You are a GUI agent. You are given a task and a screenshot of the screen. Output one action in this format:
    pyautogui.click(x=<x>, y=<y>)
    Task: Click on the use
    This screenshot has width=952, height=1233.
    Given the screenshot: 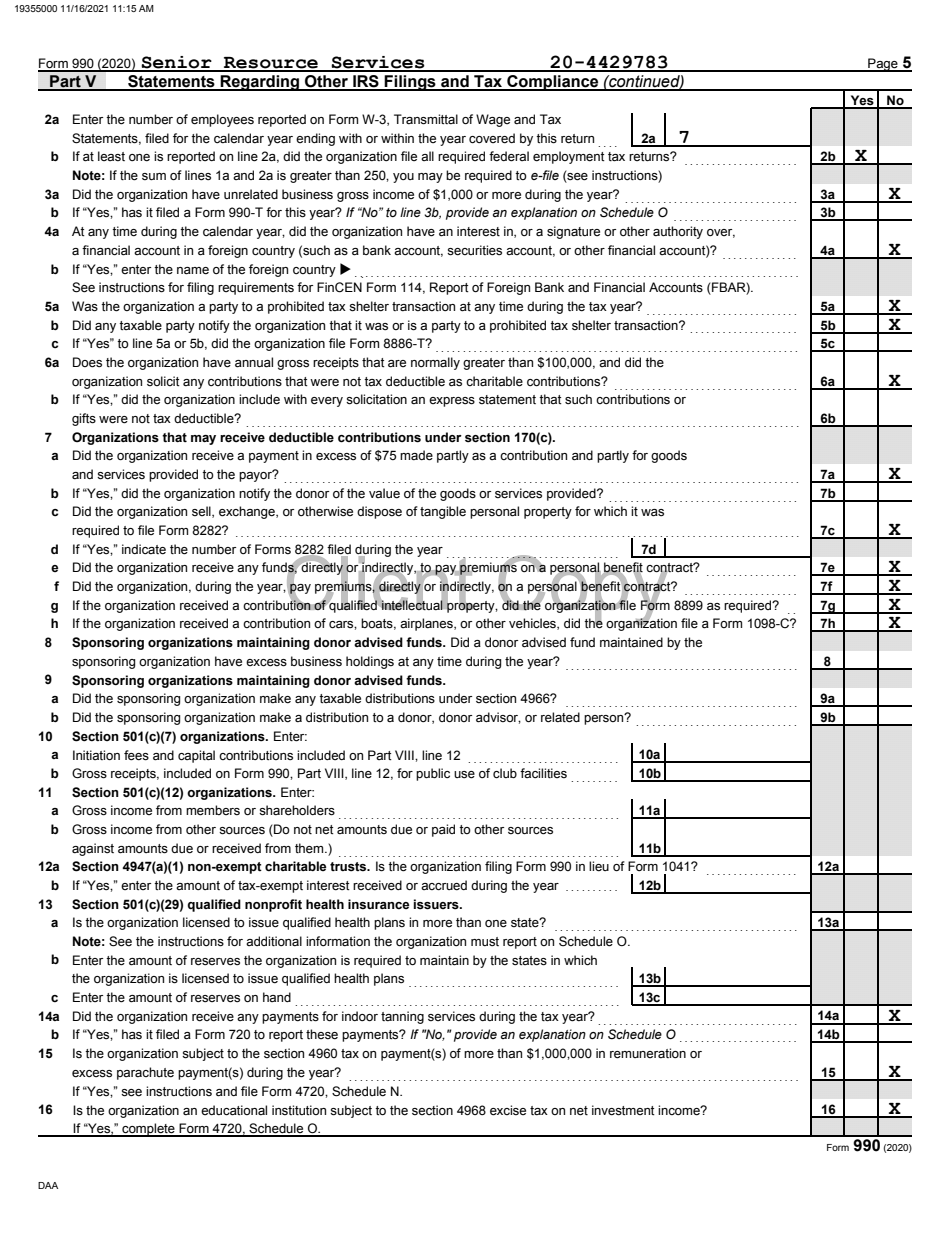 What is the action you would take?
    pyautogui.click(x=464, y=775)
